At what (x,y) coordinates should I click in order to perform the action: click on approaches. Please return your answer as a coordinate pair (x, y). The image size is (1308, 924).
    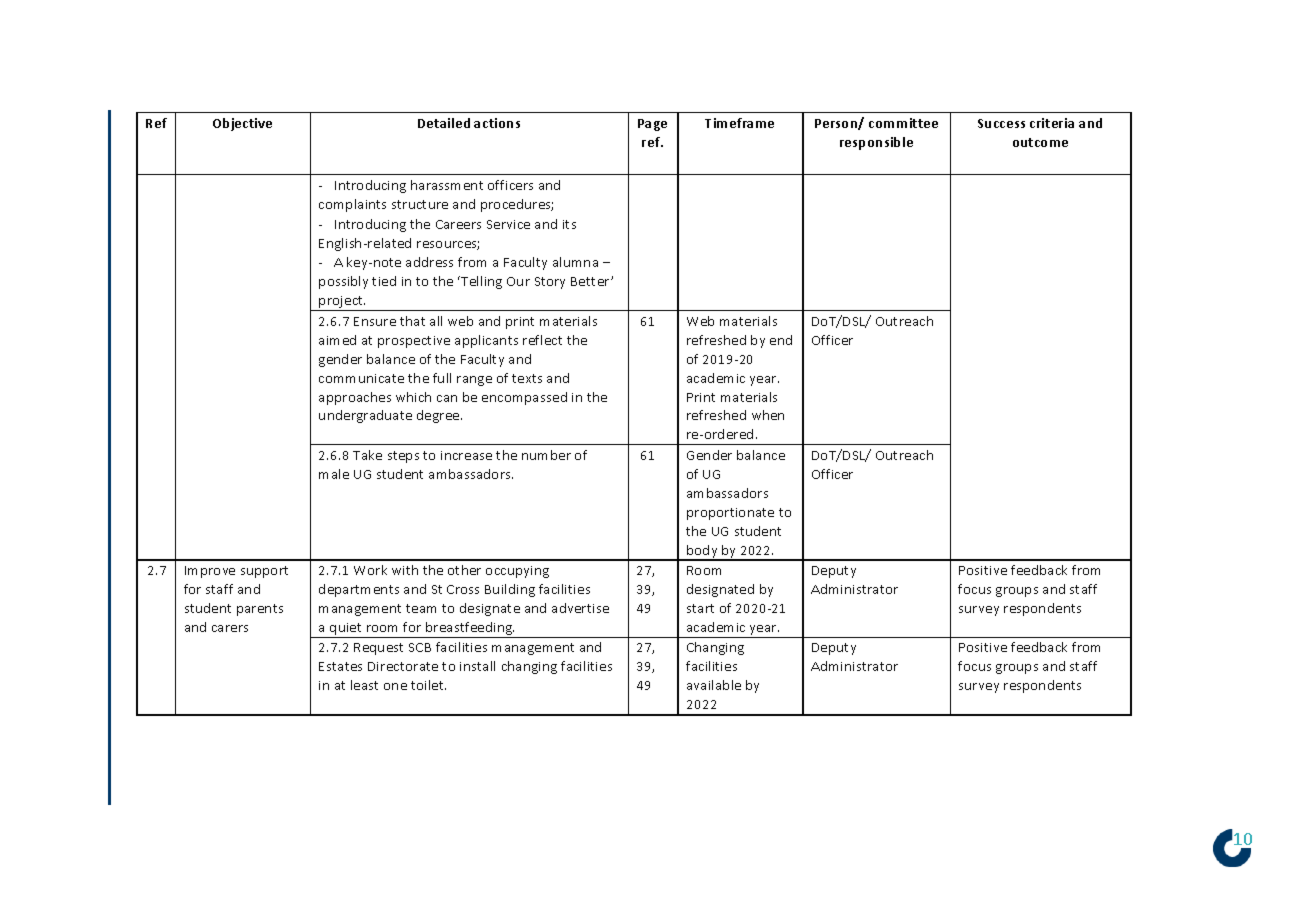
    Looking at the image, I should click on (355, 398).
